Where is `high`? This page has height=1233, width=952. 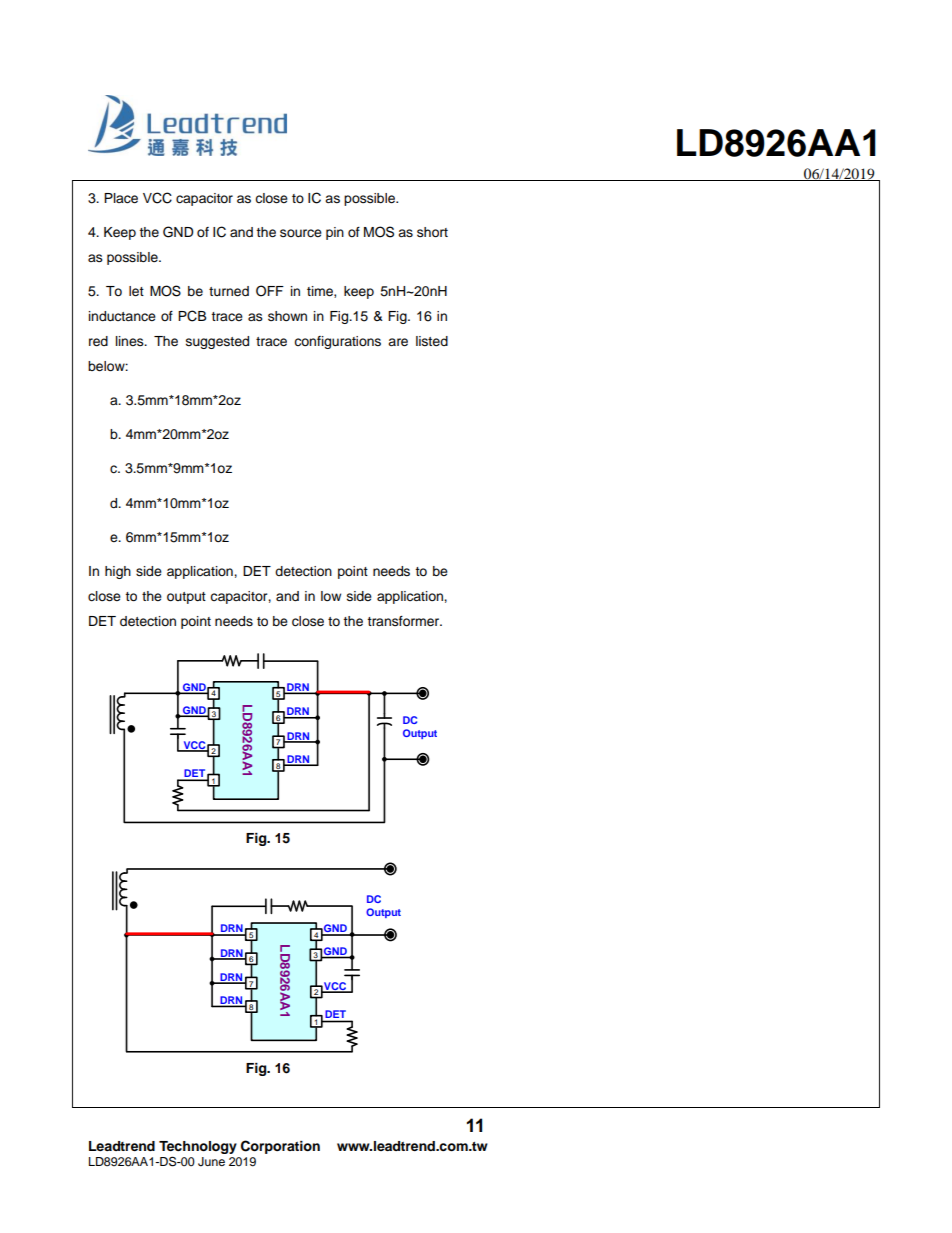 high is located at coordinates (118, 572).
